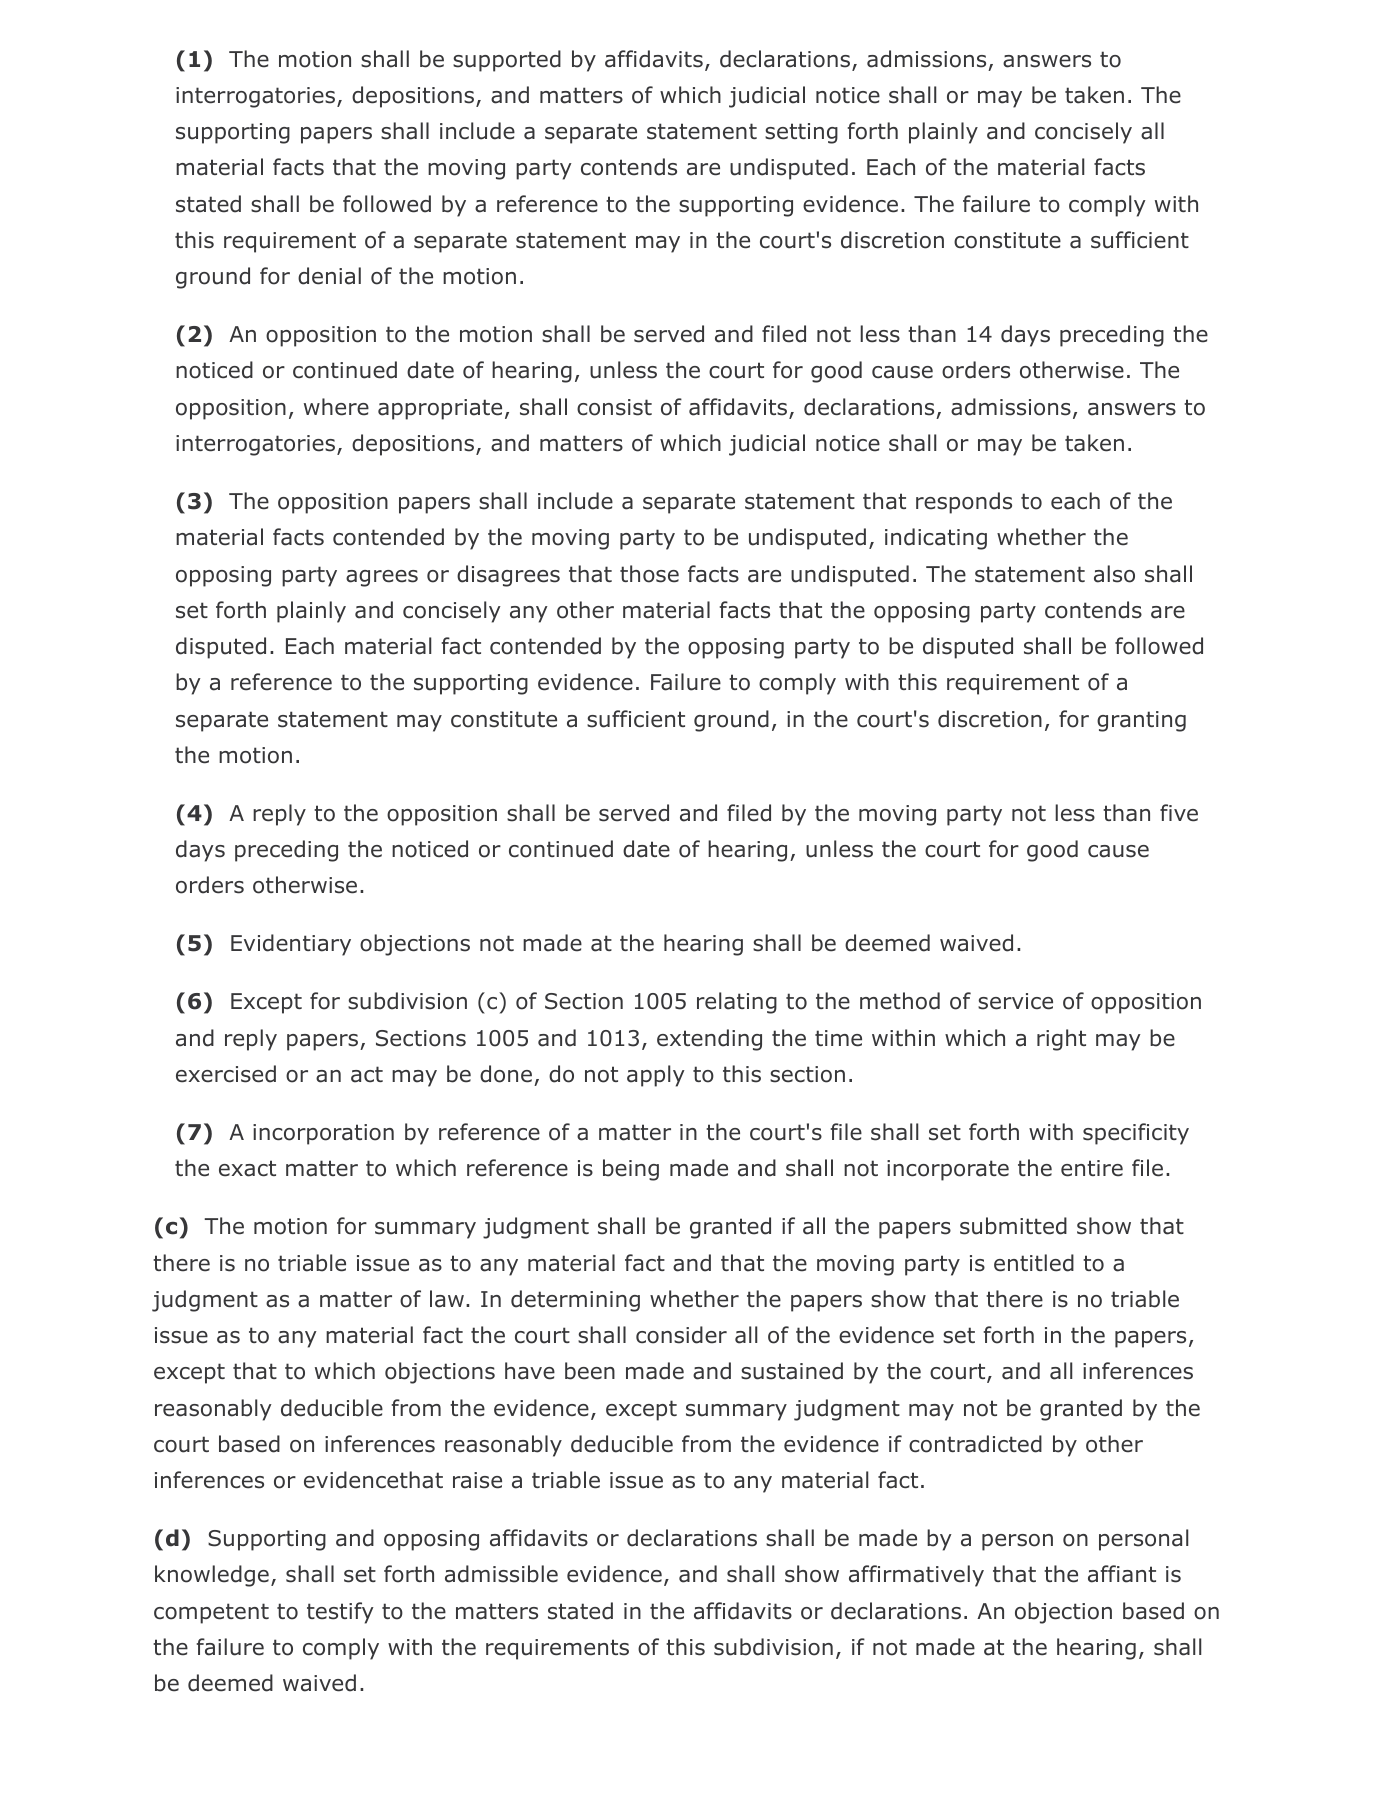  What do you see at coordinates (964, 503) in the screenshot?
I see `responds` at bounding box center [964, 503].
